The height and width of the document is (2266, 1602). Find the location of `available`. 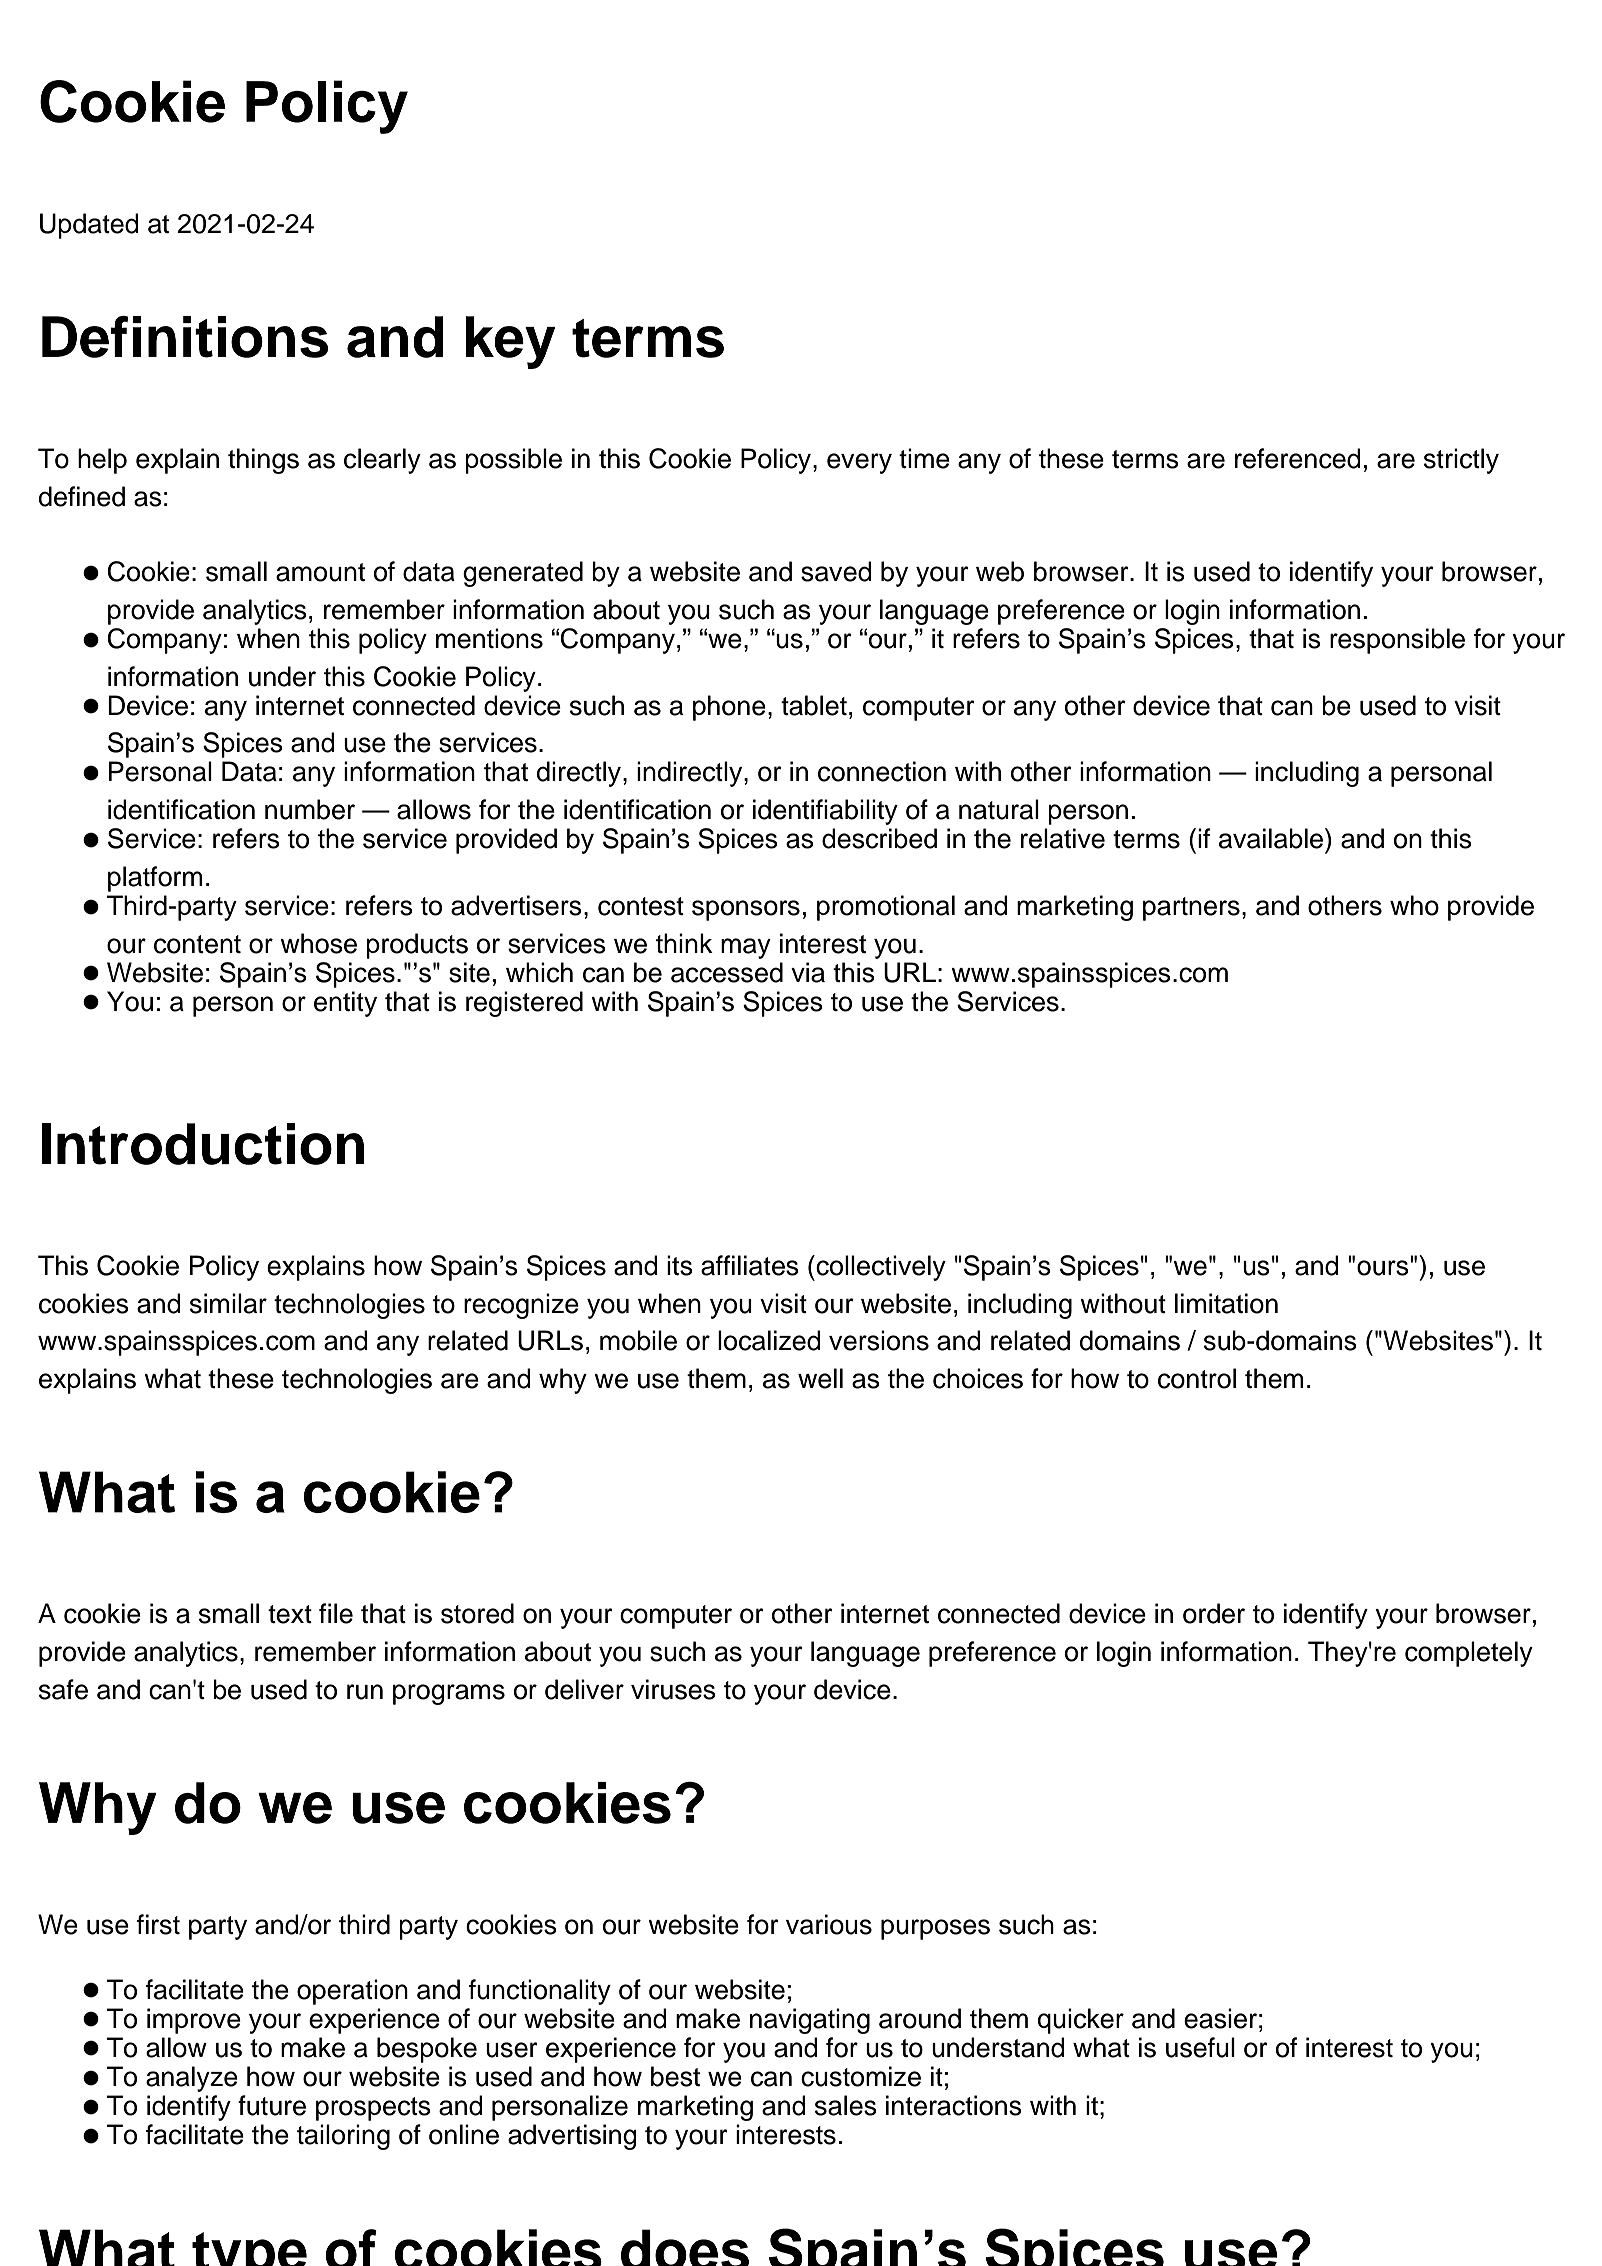

available is located at coordinates (1272, 838).
